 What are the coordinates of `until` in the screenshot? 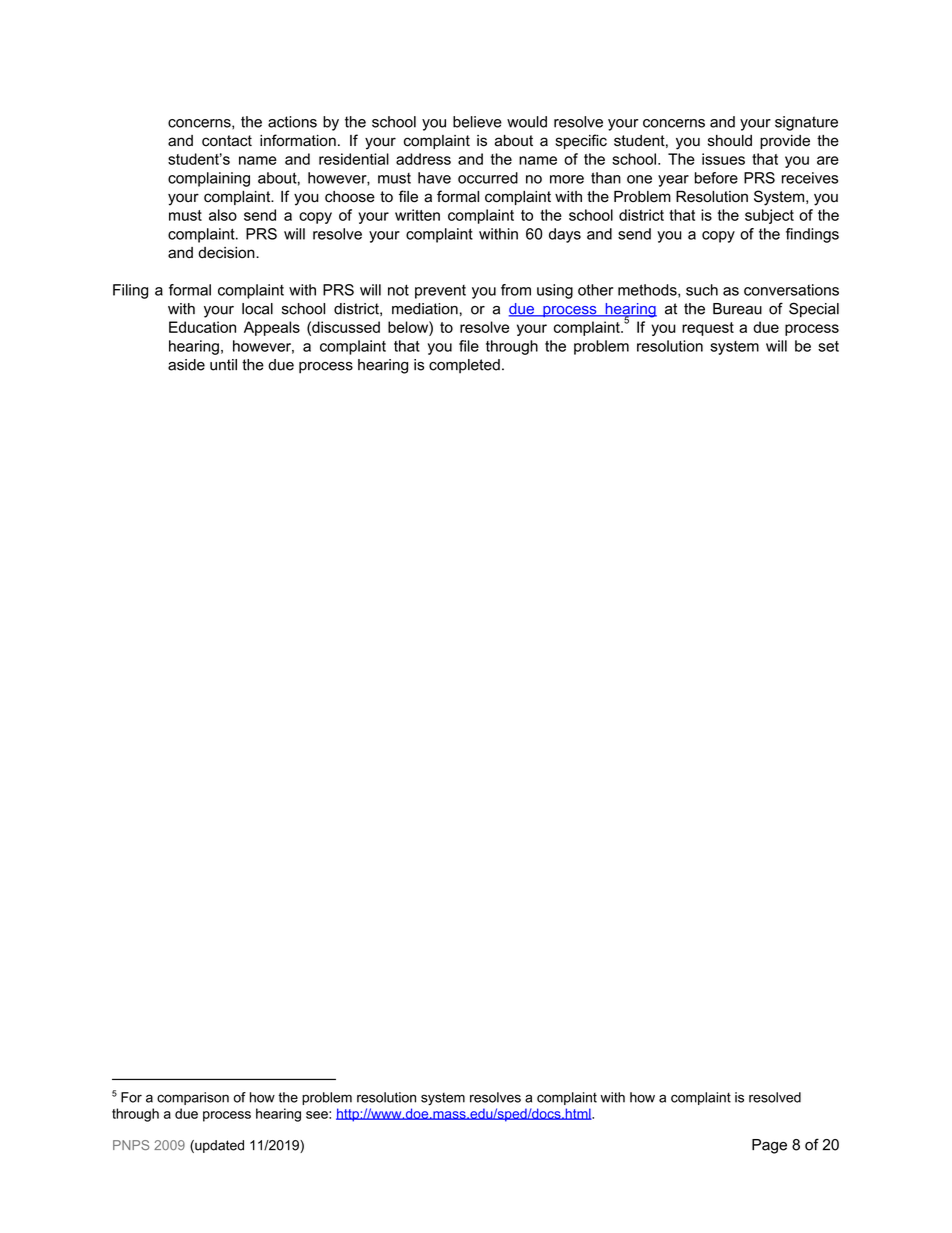 It's located at (223, 365).
